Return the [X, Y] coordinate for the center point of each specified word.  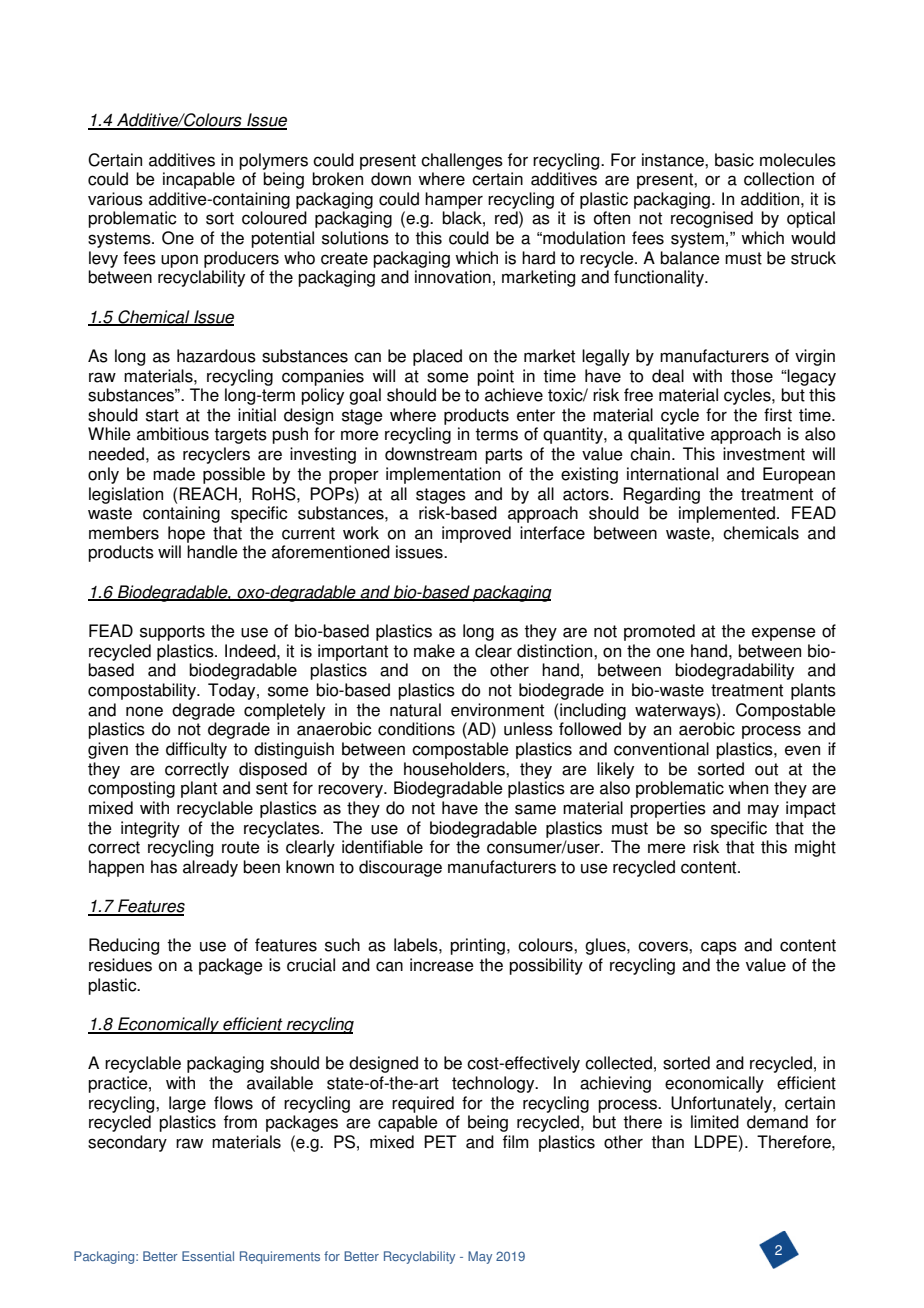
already [210, 868]
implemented [728, 514]
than [667, 1142]
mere [667, 848]
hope [186, 534]
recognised [712, 219]
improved [476, 534]
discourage [400, 868]
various [115, 199]
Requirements [280, 1257]
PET [440, 1141]
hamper [454, 200]
